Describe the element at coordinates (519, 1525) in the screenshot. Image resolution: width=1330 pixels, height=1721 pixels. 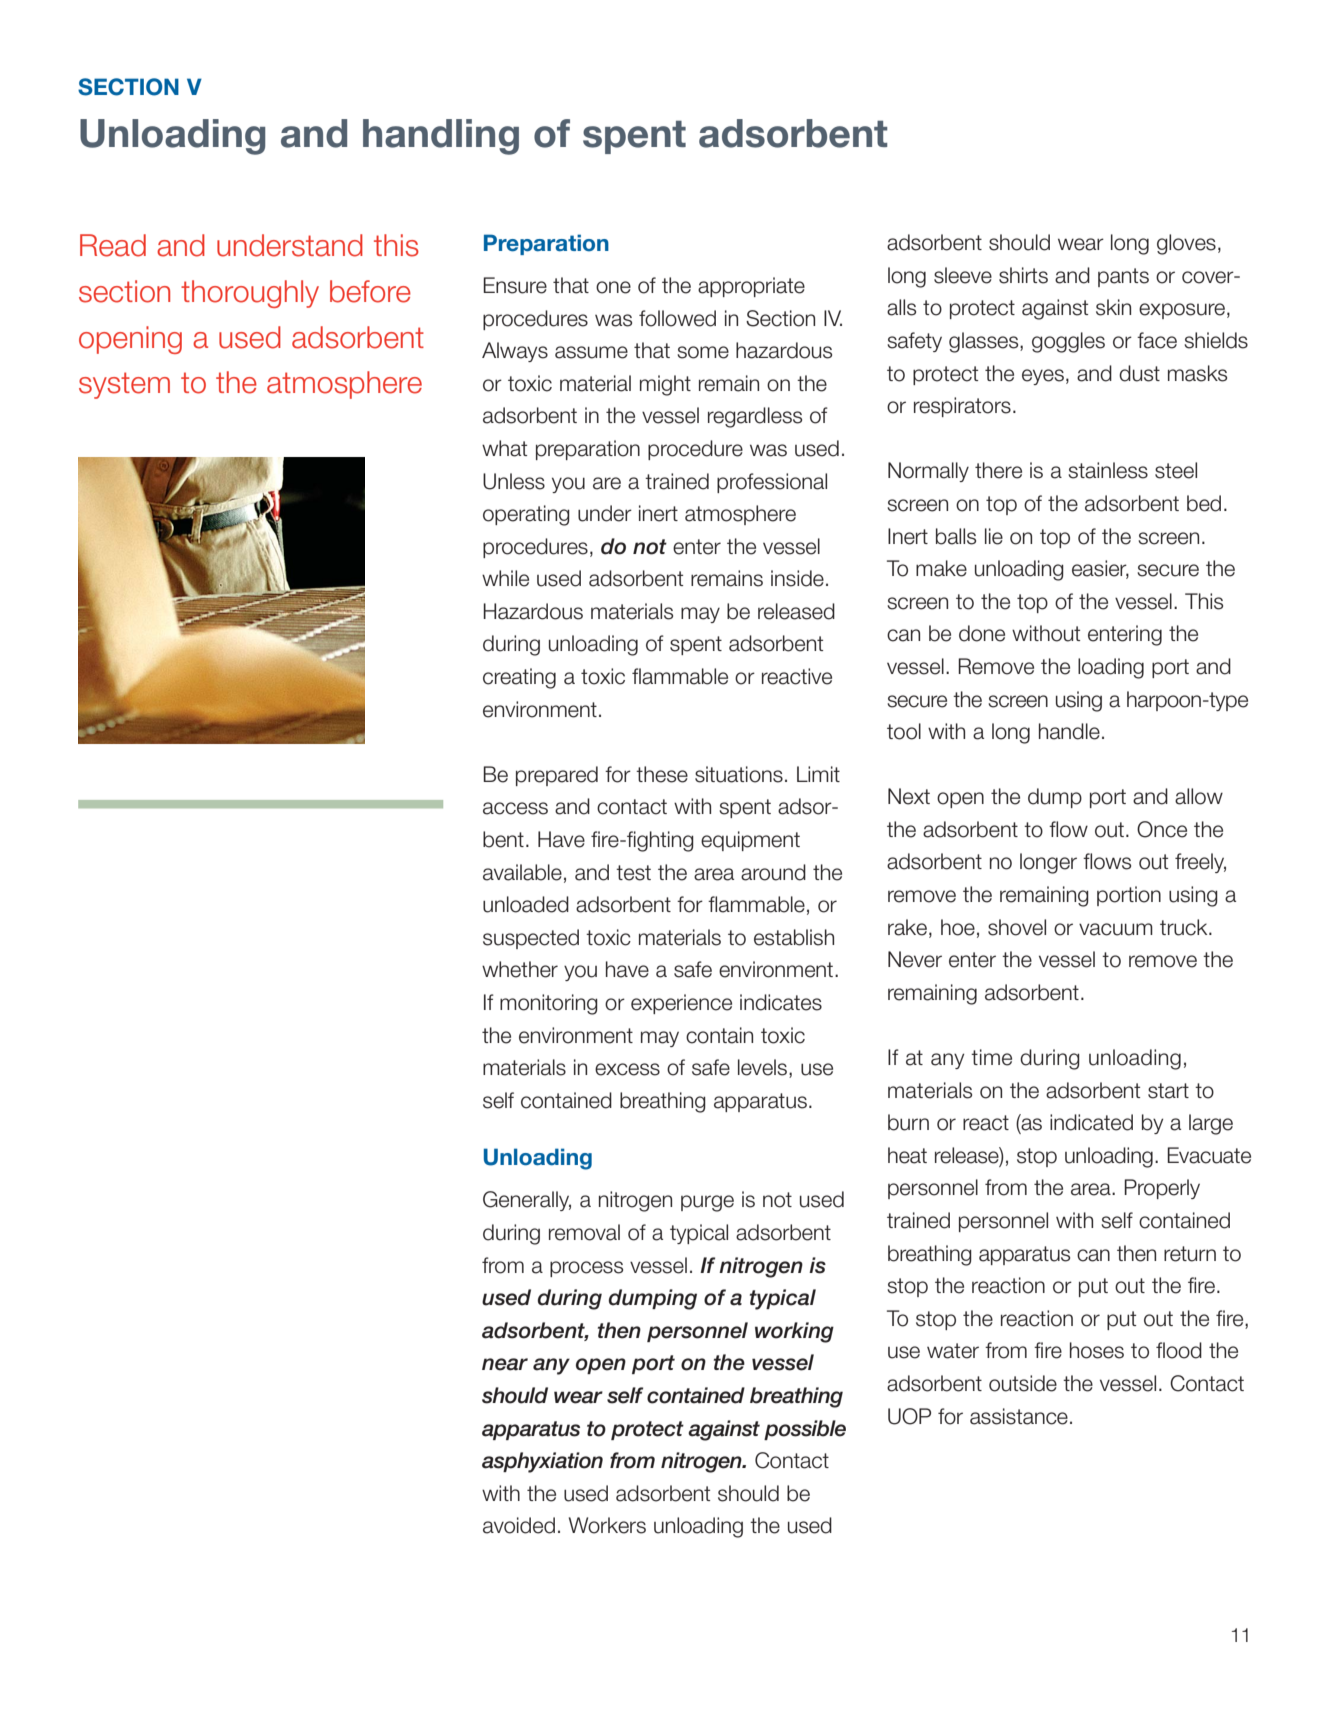
I see `avoided` at that location.
